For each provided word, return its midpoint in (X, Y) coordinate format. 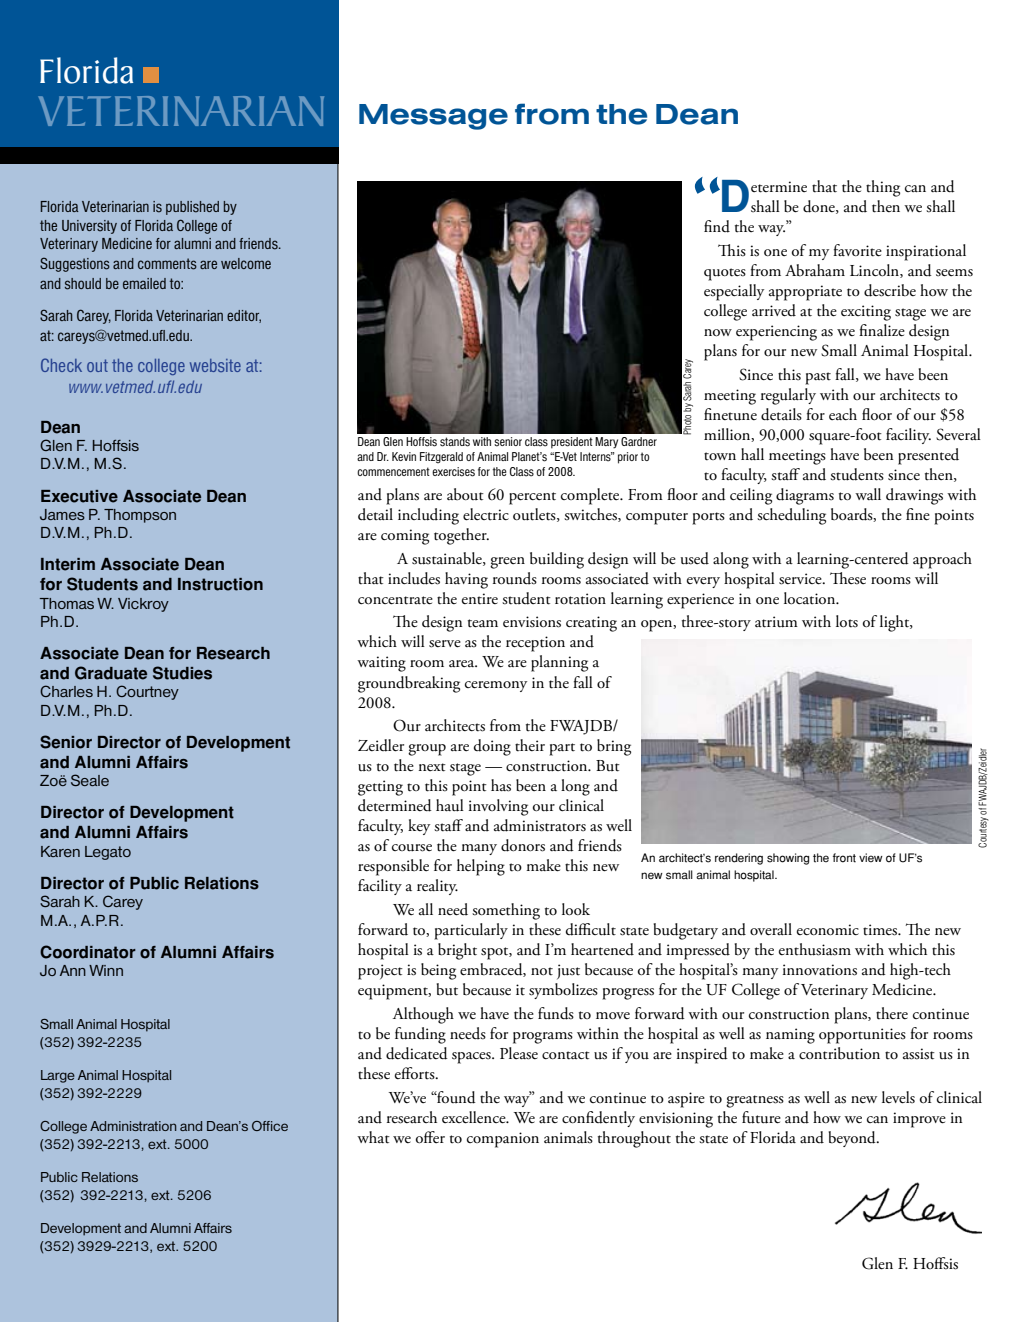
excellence (475, 1117)
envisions (532, 622)
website (215, 365)
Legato (108, 853)
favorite (857, 250)
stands (455, 442)
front (844, 858)
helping (481, 867)
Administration (133, 1126)
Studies (182, 673)
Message (433, 117)
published (192, 208)
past (818, 378)
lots (847, 621)
